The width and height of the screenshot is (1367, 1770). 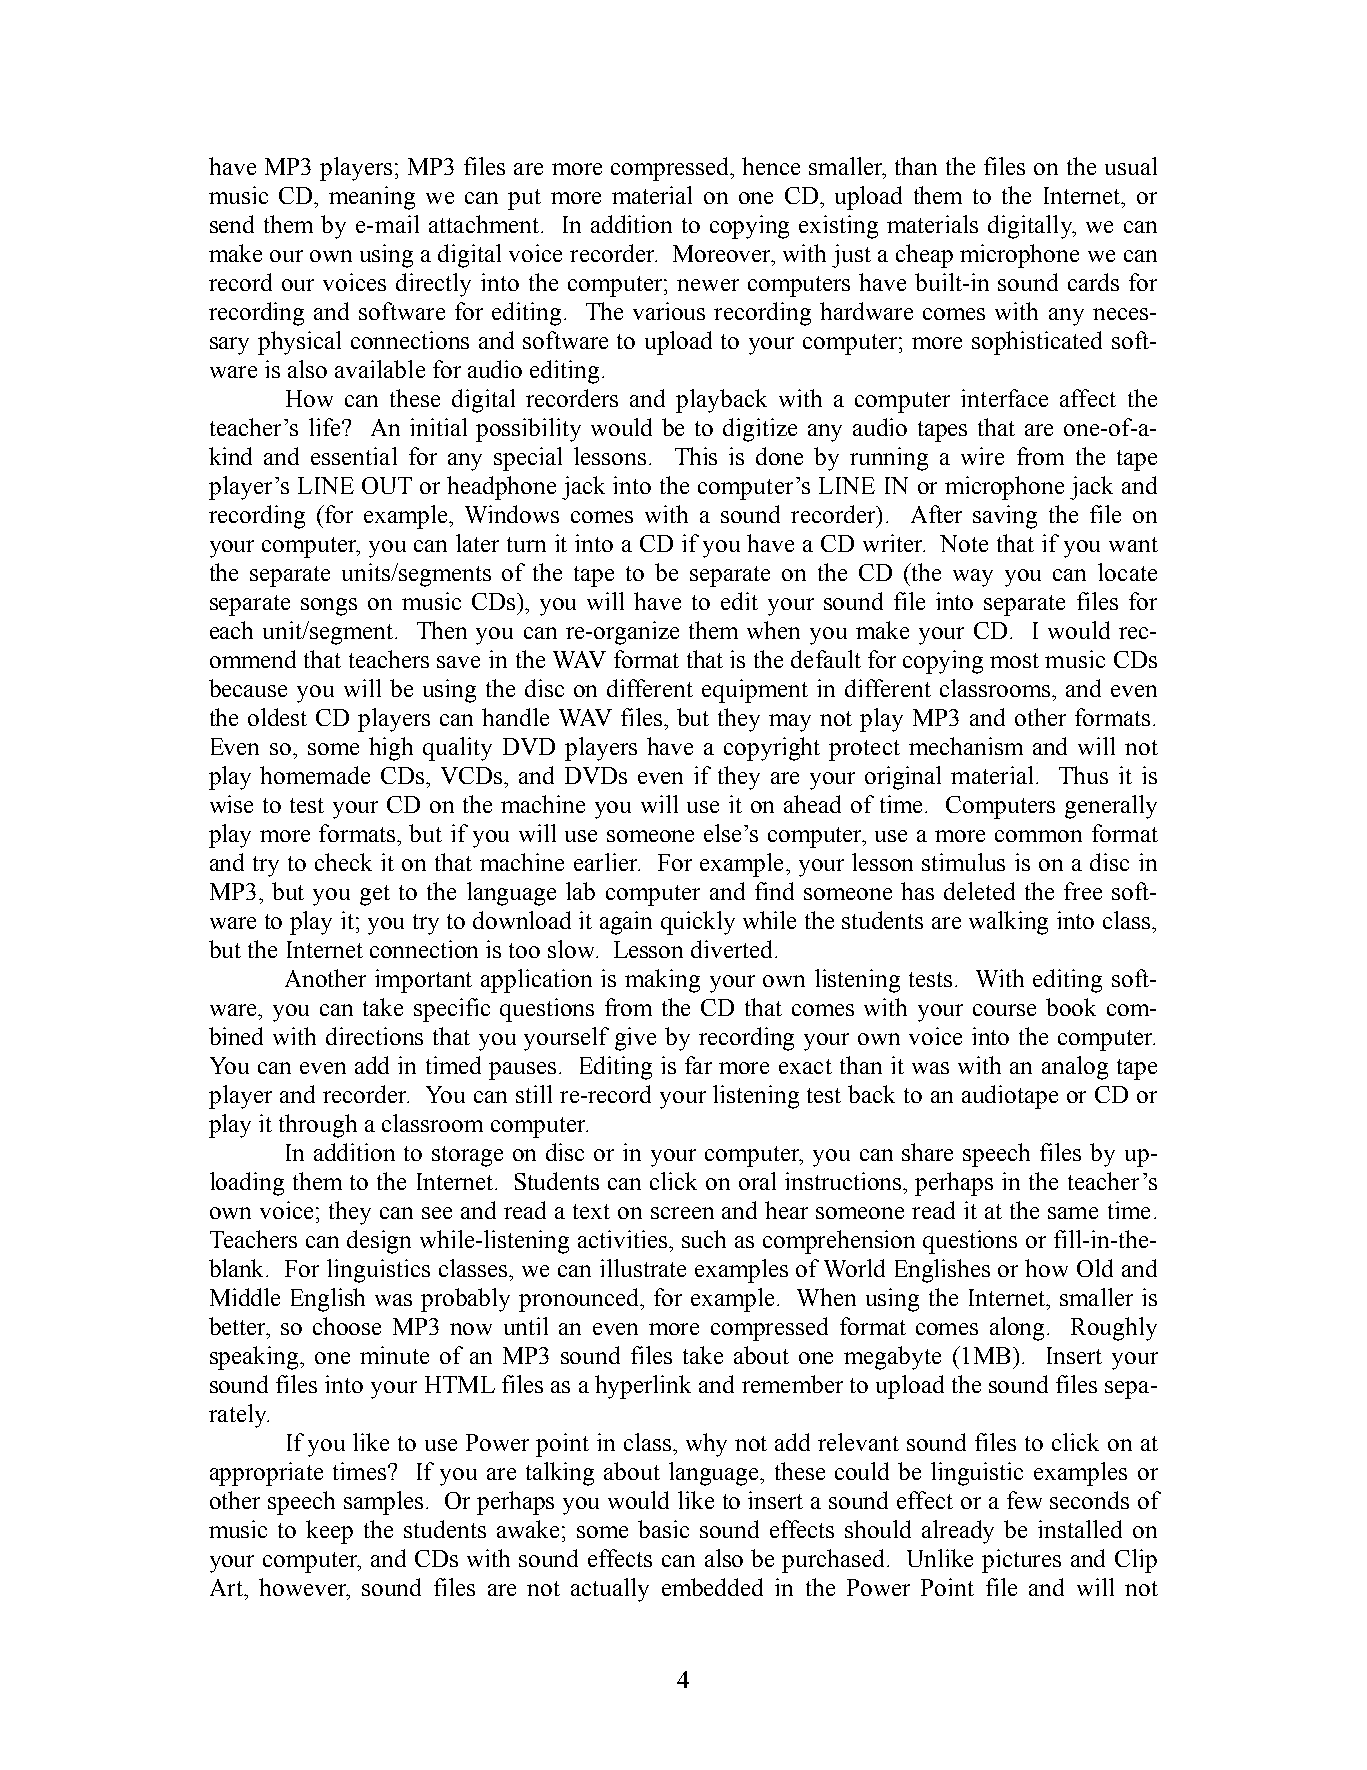 What do you see at coordinates (698, 923) in the screenshot?
I see `quickly` at bounding box center [698, 923].
